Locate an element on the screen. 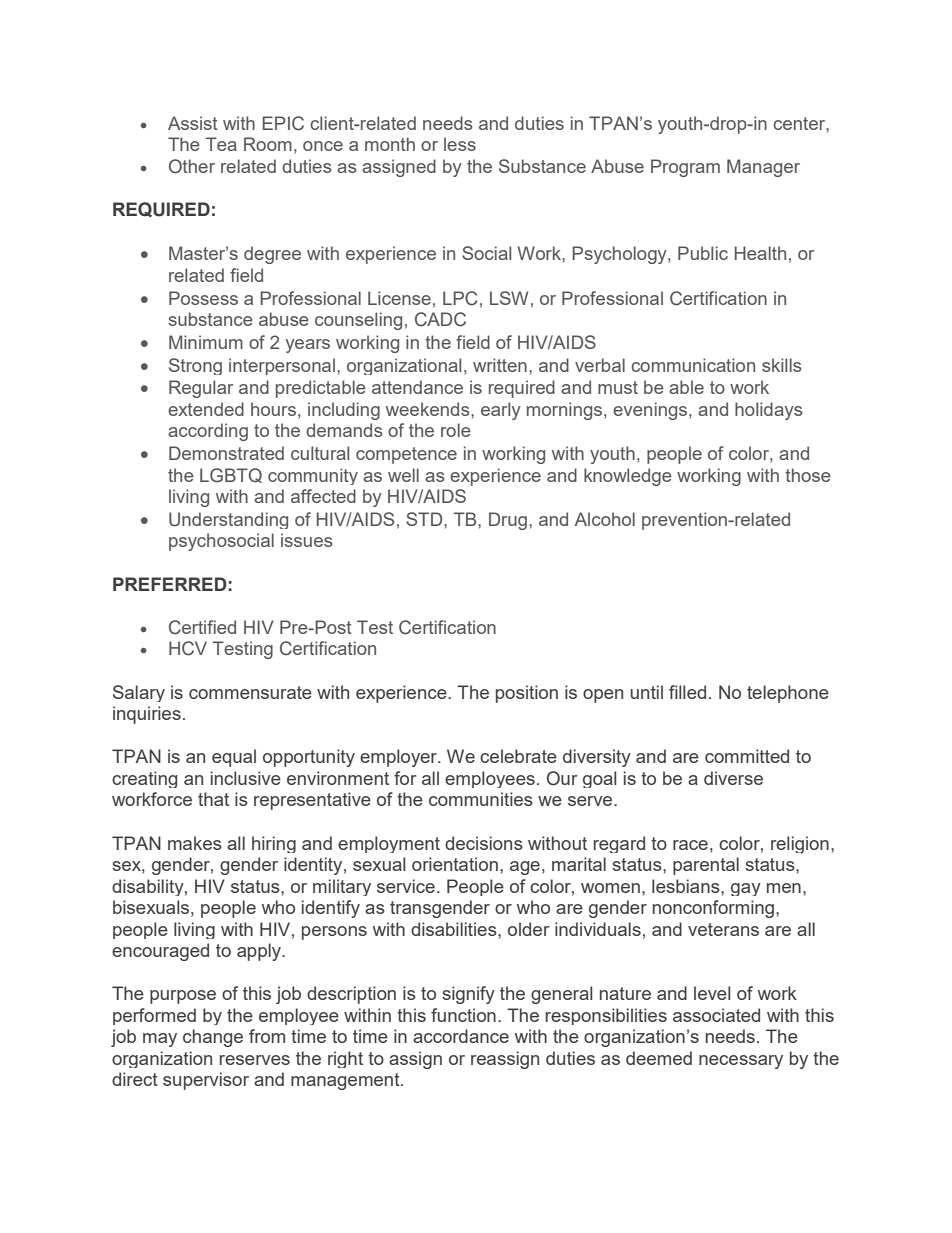 This screenshot has height=1233, width=952. Drug is located at coordinates (508, 521).
